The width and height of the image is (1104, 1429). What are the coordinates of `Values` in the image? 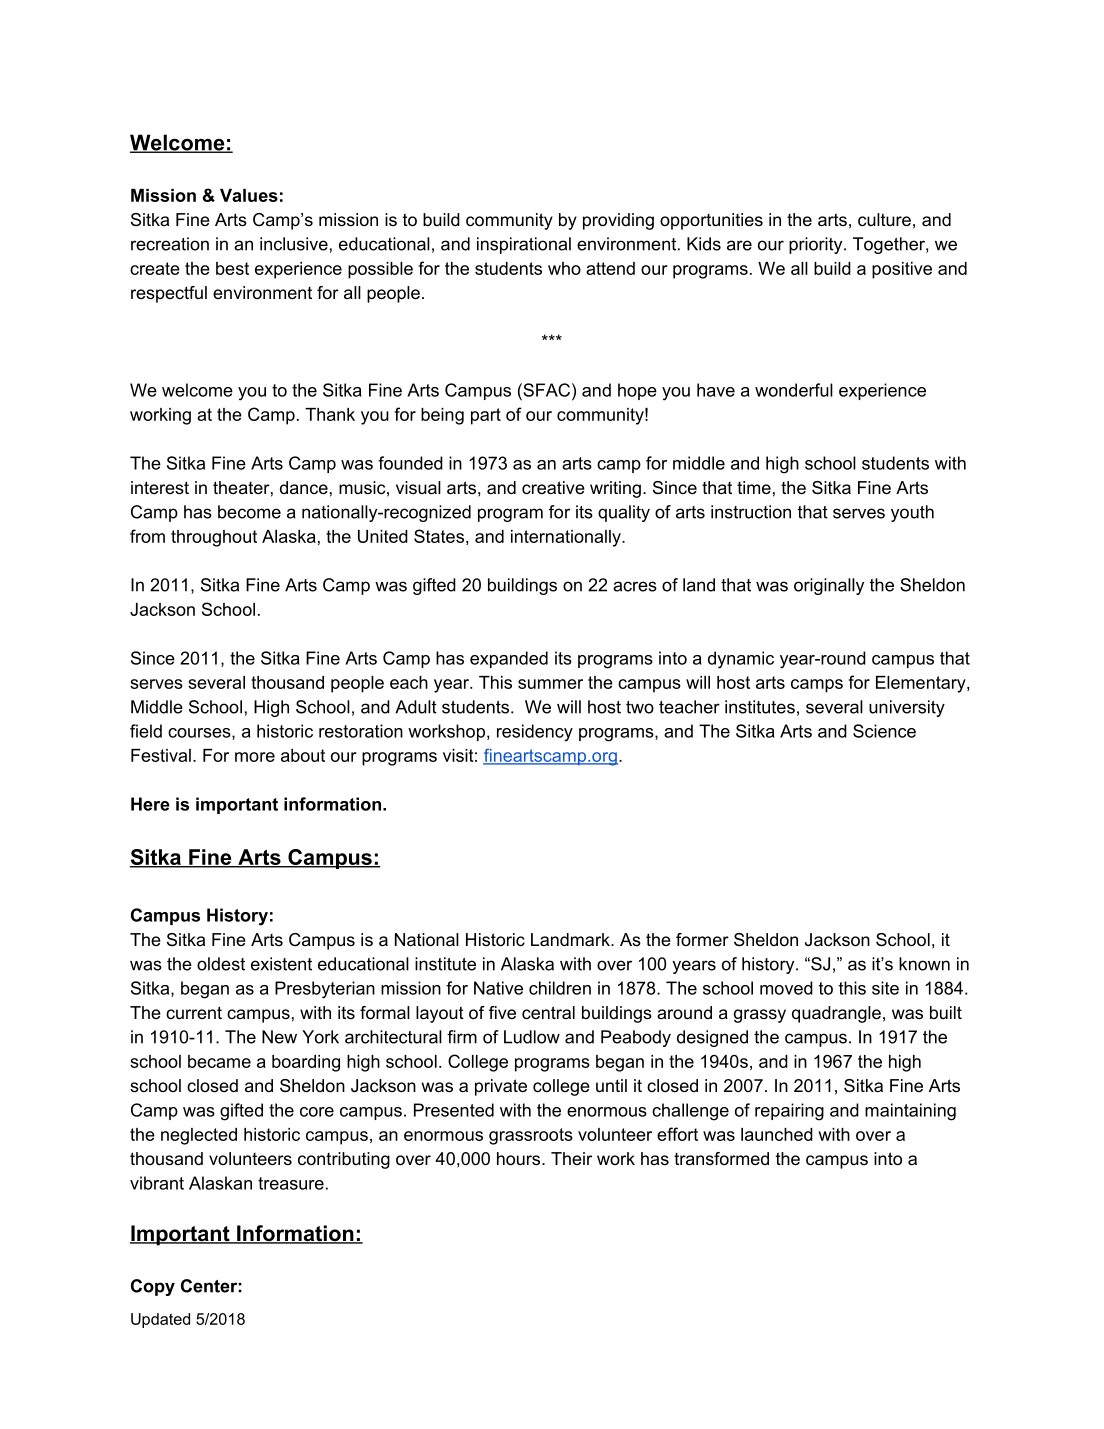 It's located at (249, 195).
